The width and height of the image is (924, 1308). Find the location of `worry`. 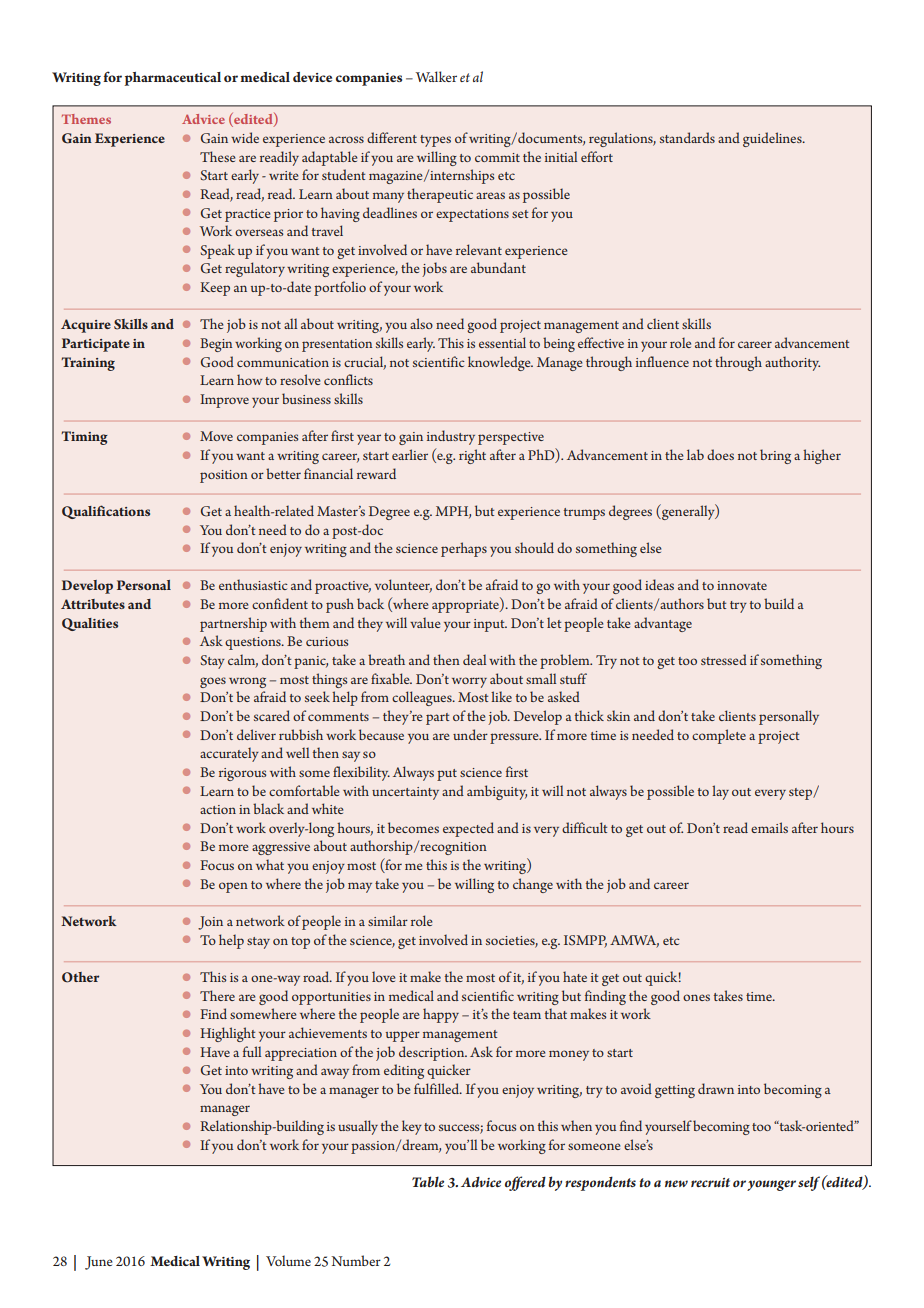

worry is located at coordinates (469, 682).
